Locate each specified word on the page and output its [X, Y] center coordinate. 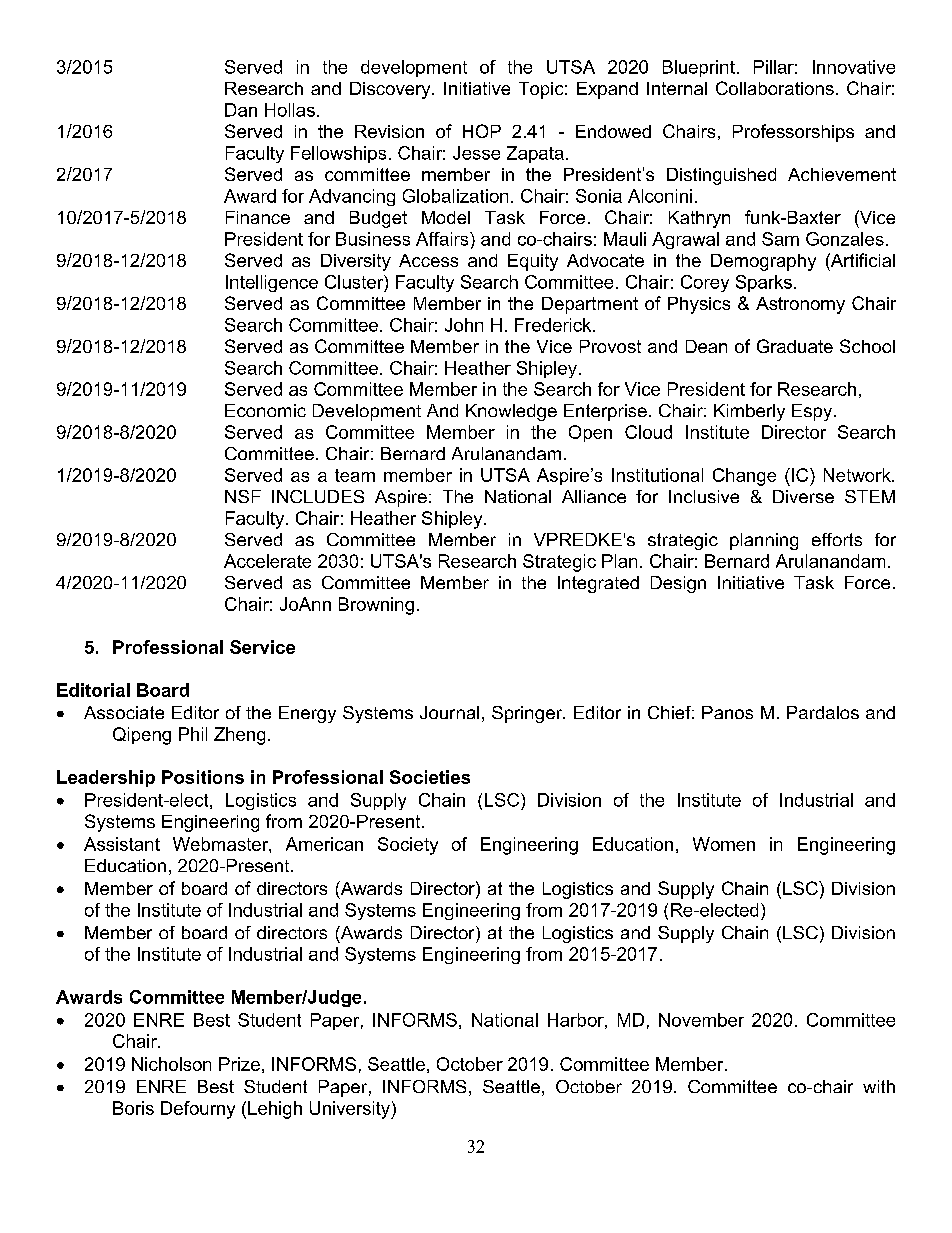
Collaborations [775, 88]
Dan [241, 110]
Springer [528, 714]
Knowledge [511, 412]
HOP [482, 131]
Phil [193, 734]
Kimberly [749, 412]
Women [724, 844]
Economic [265, 410]
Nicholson [171, 1064]
